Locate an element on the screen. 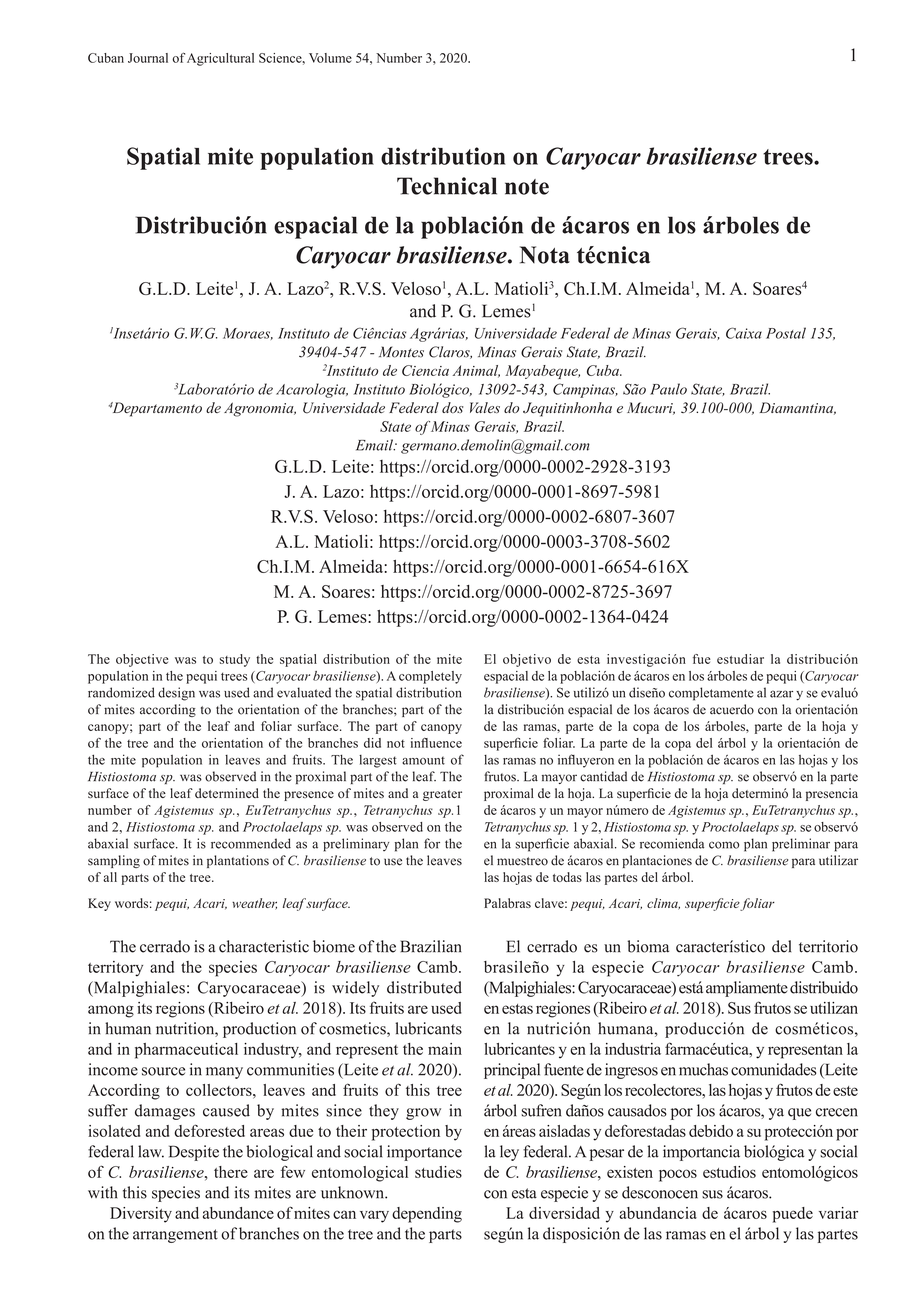 This screenshot has width=924, height=1308. depending is located at coordinates (427, 1215).
